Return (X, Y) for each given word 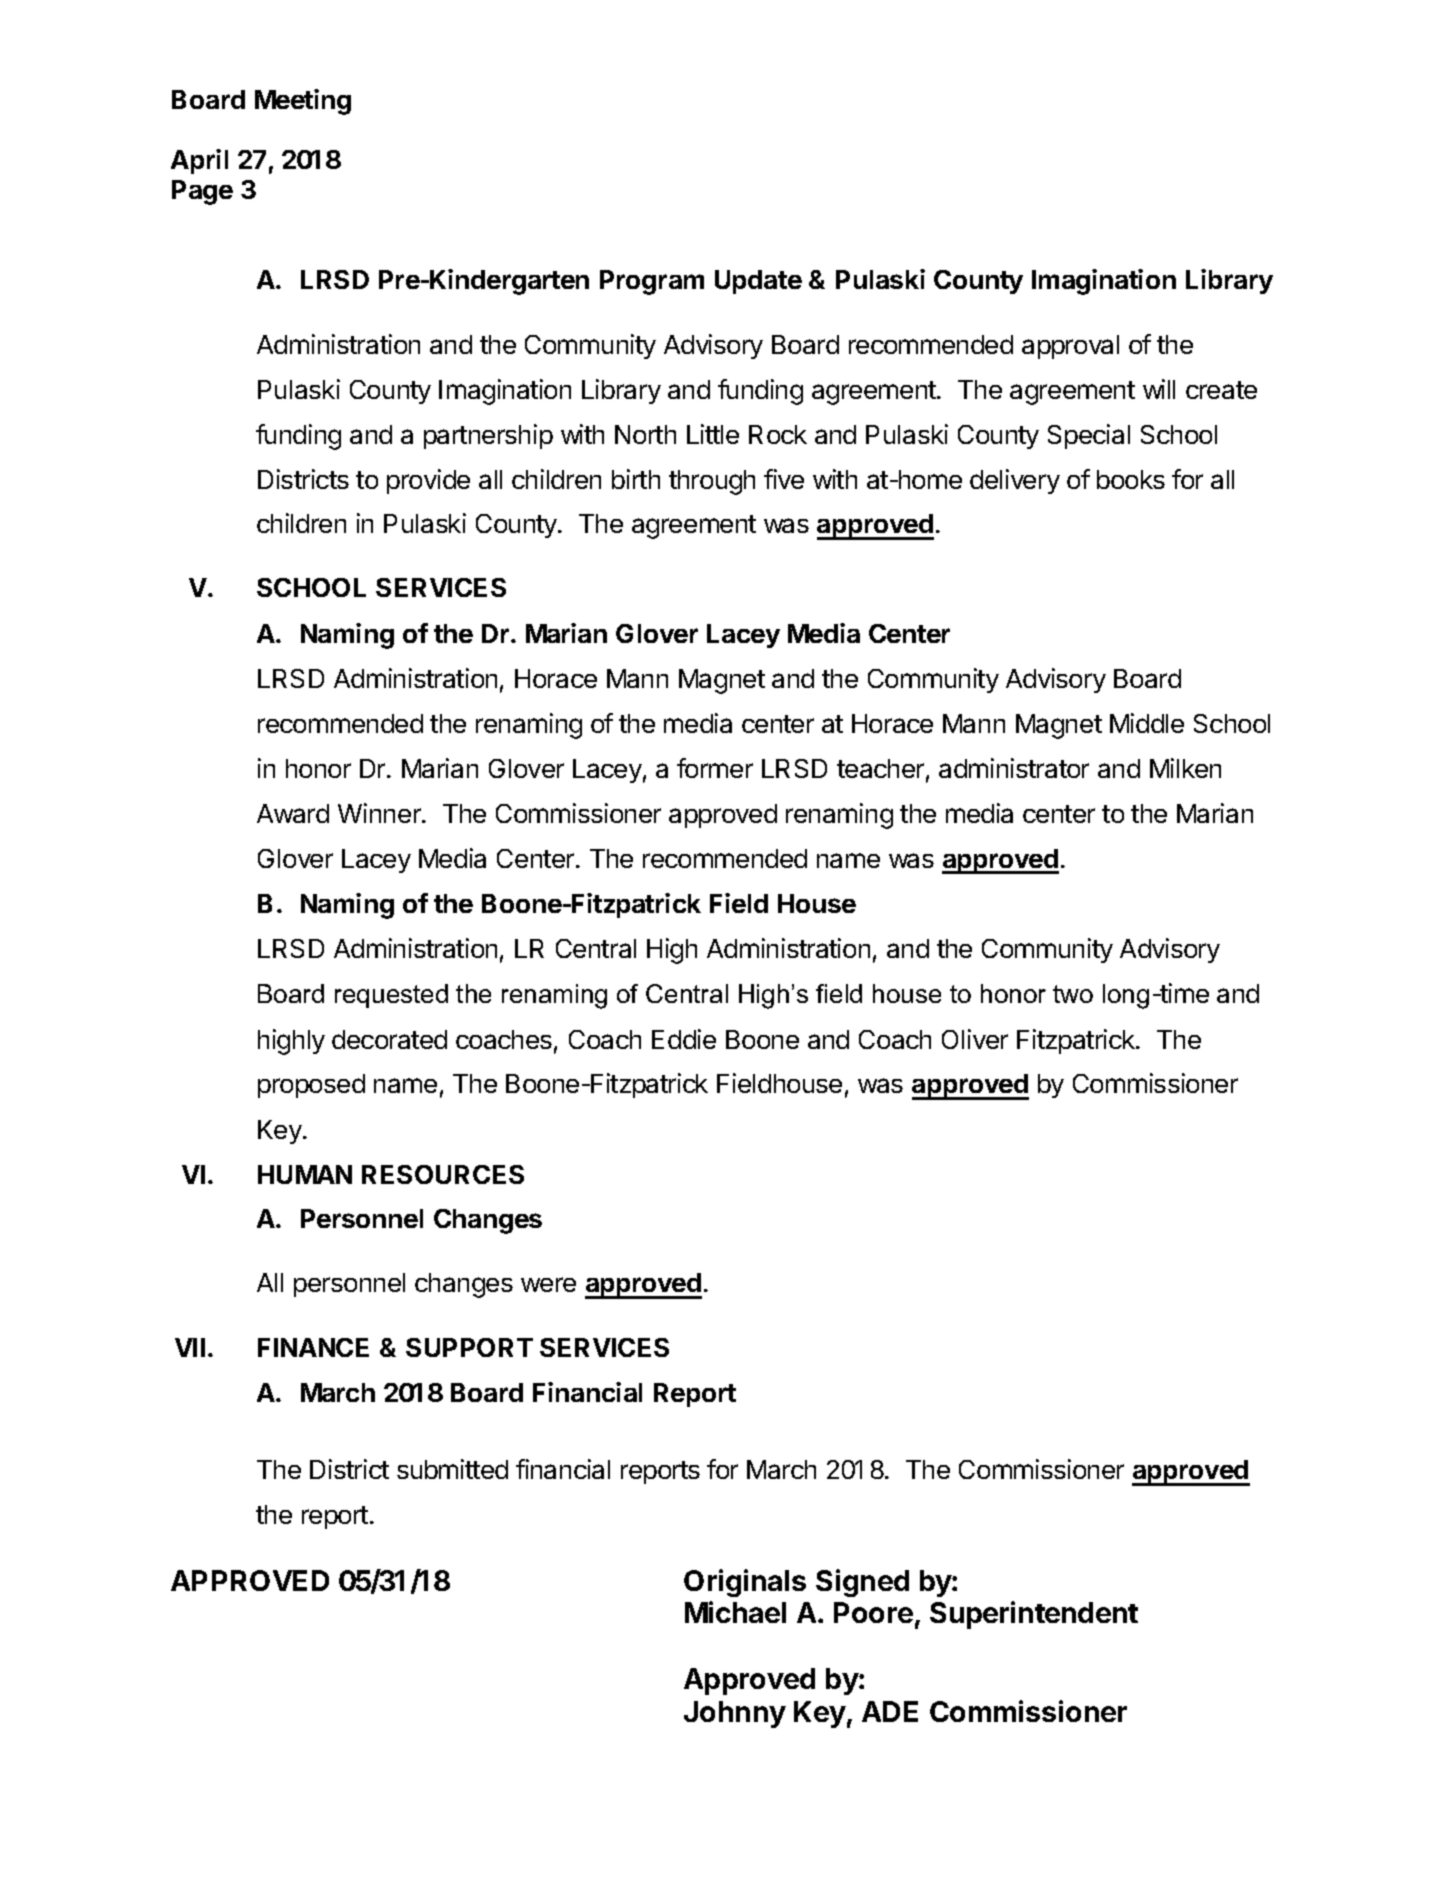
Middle (1147, 723)
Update (758, 282)
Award (293, 813)
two (1073, 994)
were (548, 1284)
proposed (311, 1086)
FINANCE (313, 1347)
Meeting (303, 102)
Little (713, 434)
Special (1089, 436)
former (715, 768)
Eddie (684, 1039)
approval (1070, 347)
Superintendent (1034, 1615)
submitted (452, 1469)
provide (428, 481)
